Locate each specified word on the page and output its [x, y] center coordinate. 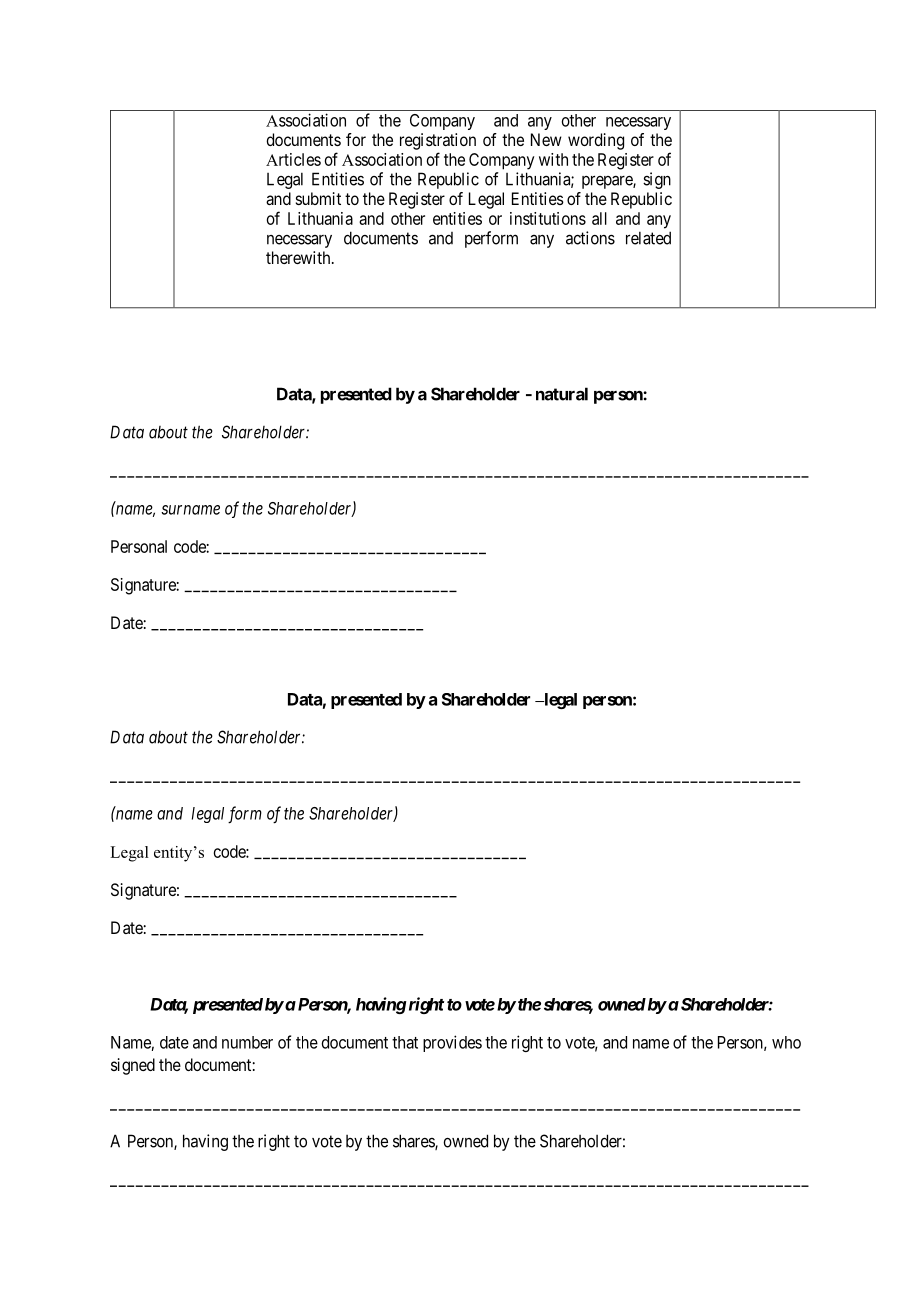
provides [452, 1043]
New [546, 139]
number [247, 1042]
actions [590, 238]
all [599, 218]
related [648, 238]
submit [318, 198]
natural [562, 394]
